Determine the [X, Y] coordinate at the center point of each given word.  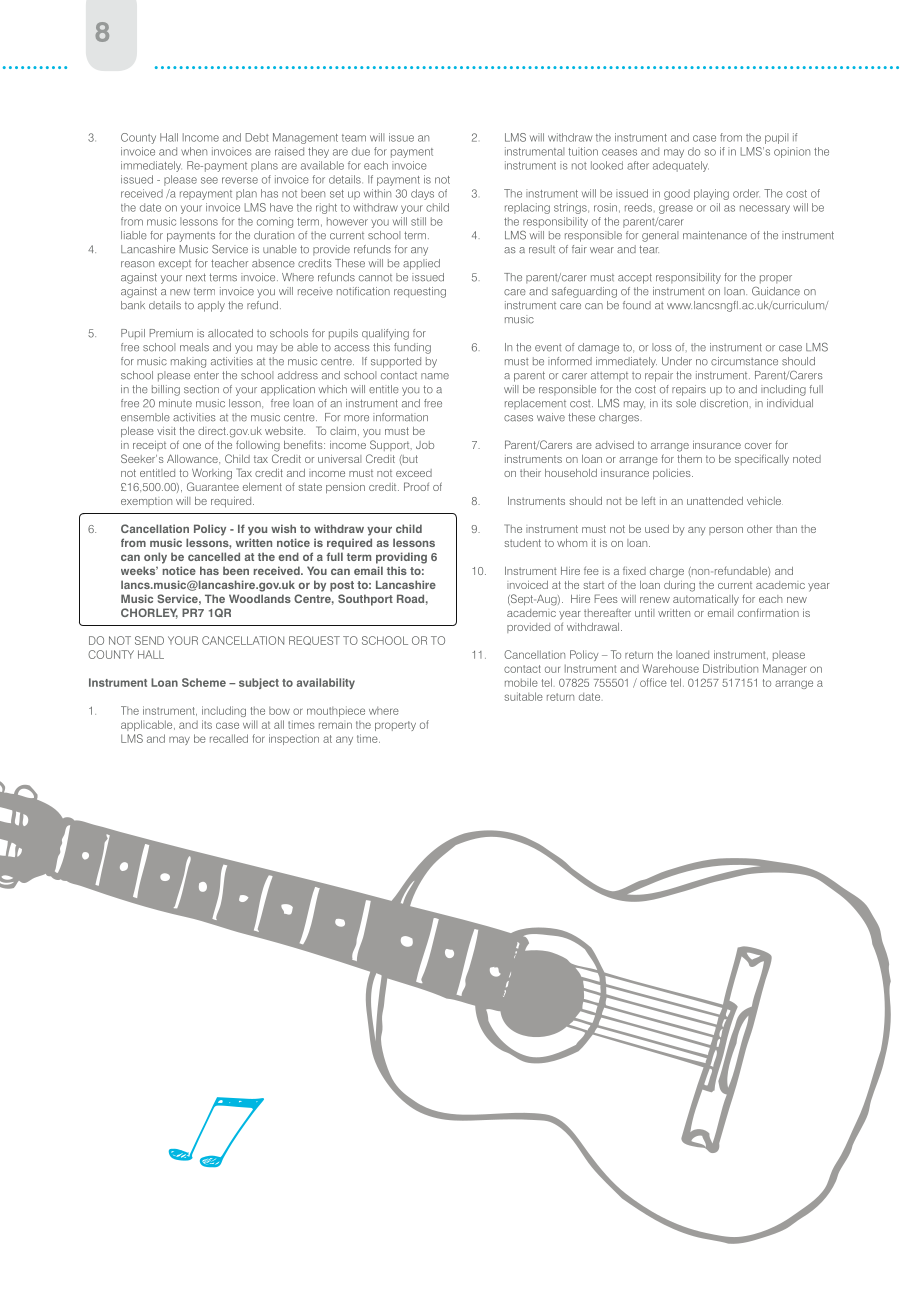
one [192, 446]
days [422, 194]
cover [758, 446]
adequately [681, 166]
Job [425, 445]
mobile [521, 682]
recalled [229, 738]
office [653, 682]
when [194, 151]
